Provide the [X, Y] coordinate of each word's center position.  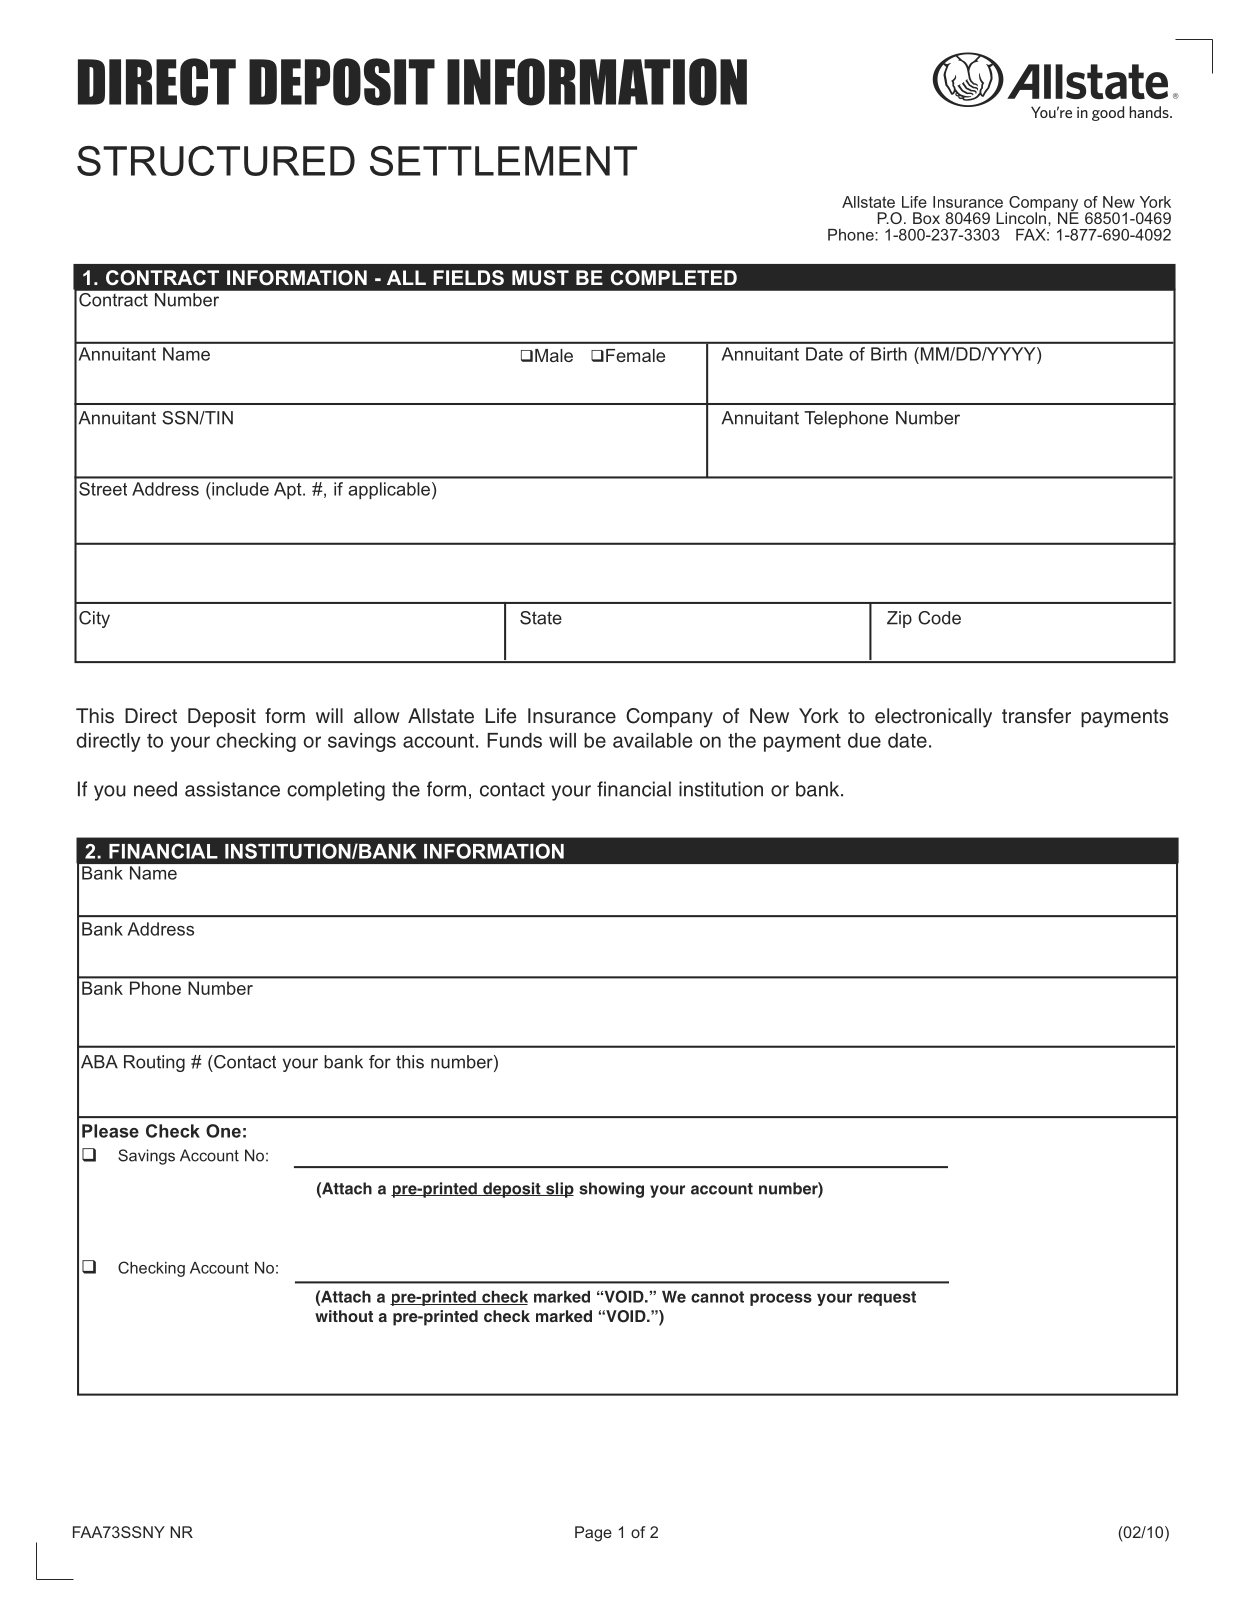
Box [926, 218]
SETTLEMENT [503, 161]
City [94, 619]
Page [593, 1534]
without [344, 1316]
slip [559, 1190]
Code [939, 618]
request [887, 1298]
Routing [154, 1063]
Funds [514, 740]
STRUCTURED [216, 161]
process [781, 1299]
